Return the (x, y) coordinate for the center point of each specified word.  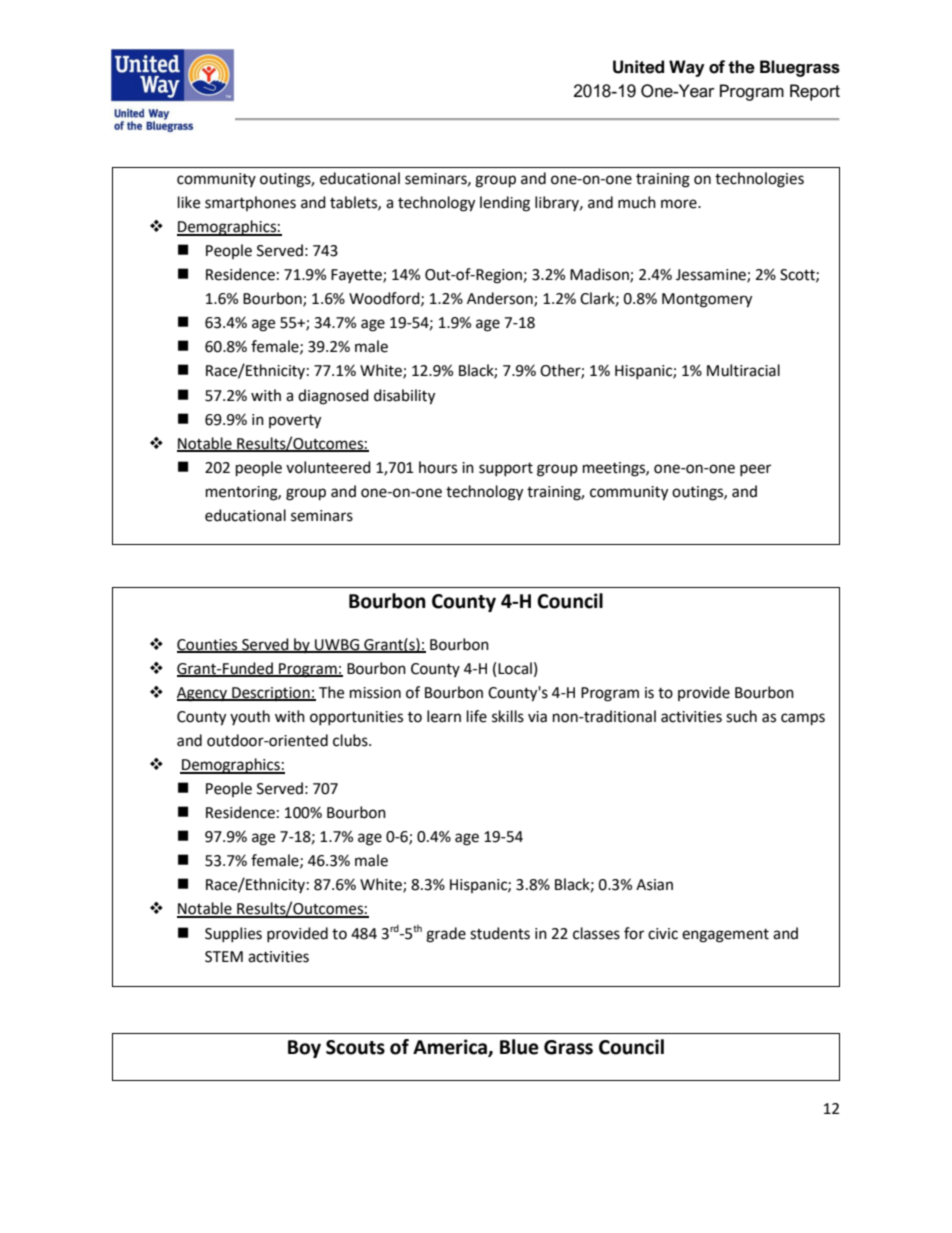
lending (505, 204)
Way (687, 68)
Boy (304, 1049)
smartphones (250, 203)
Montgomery (707, 300)
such (741, 716)
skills (508, 716)
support (506, 469)
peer (755, 470)
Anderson (501, 299)
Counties (208, 645)
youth (250, 717)
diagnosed (333, 397)
